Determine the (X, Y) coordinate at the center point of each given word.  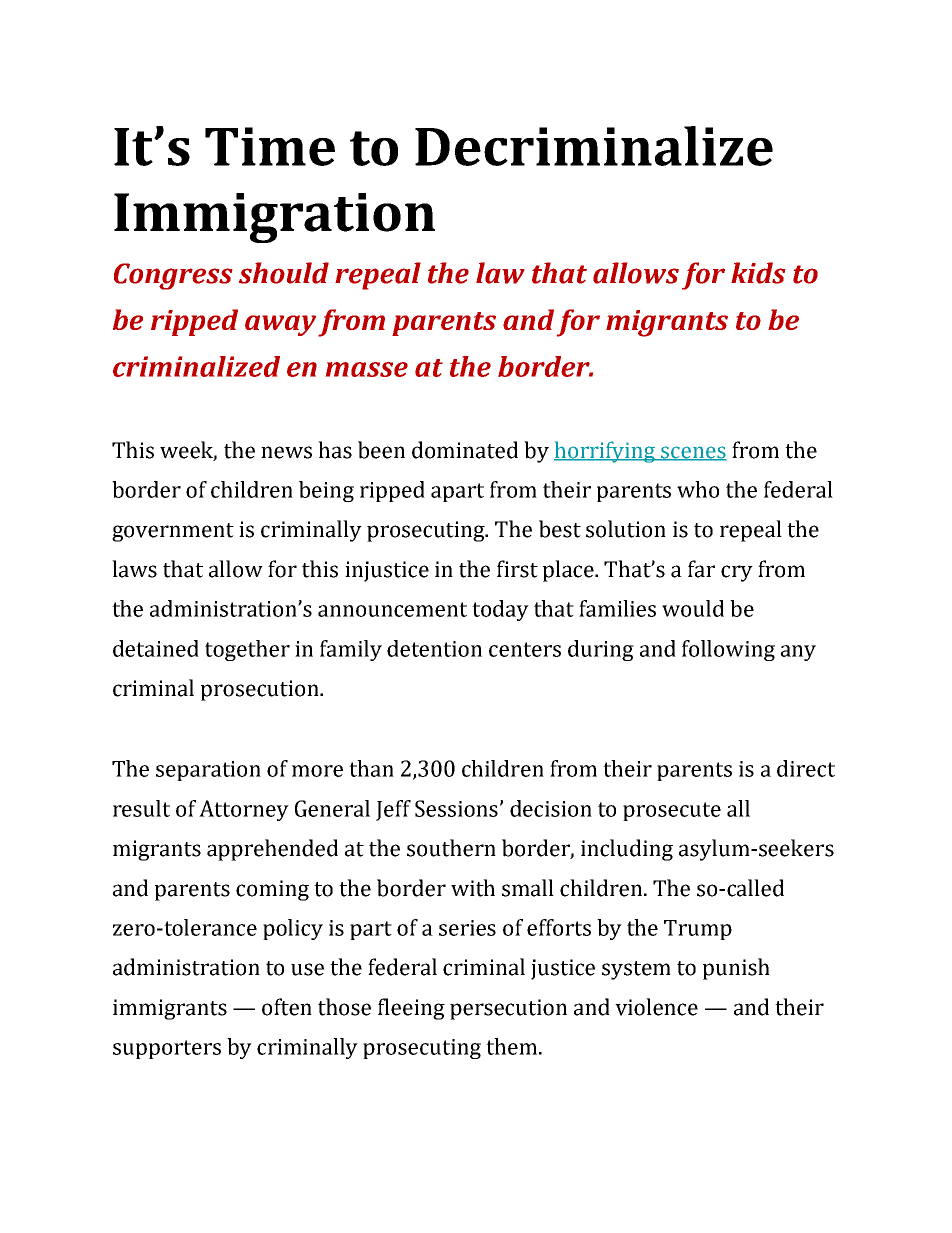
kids (758, 273)
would (693, 608)
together (247, 650)
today (500, 610)
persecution (508, 1009)
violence (656, 1007)
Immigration (274, 218)
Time (270, 146)
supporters (167, 1049)
